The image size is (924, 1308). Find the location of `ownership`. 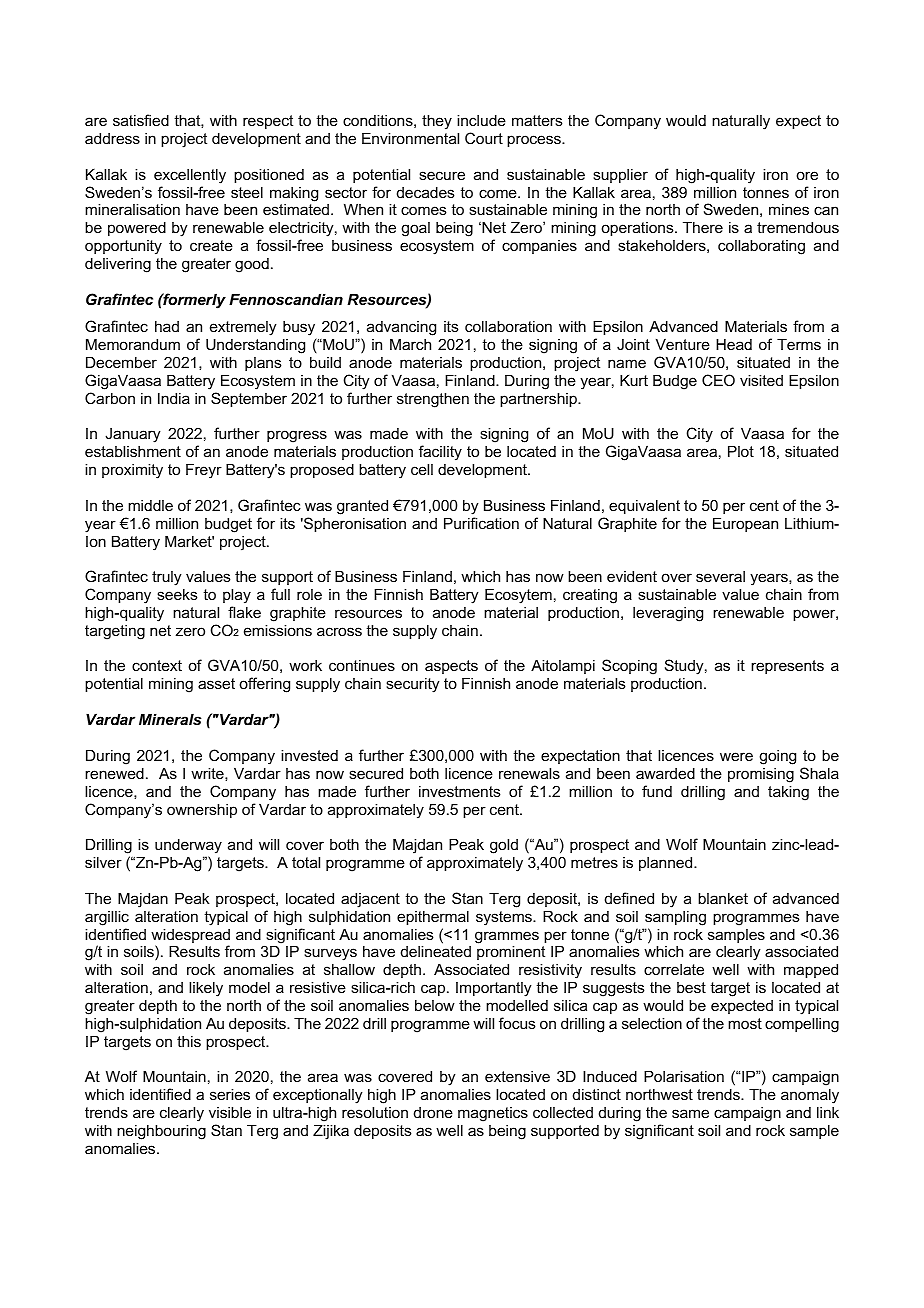

ownership is located at coordinates (202, 810).
